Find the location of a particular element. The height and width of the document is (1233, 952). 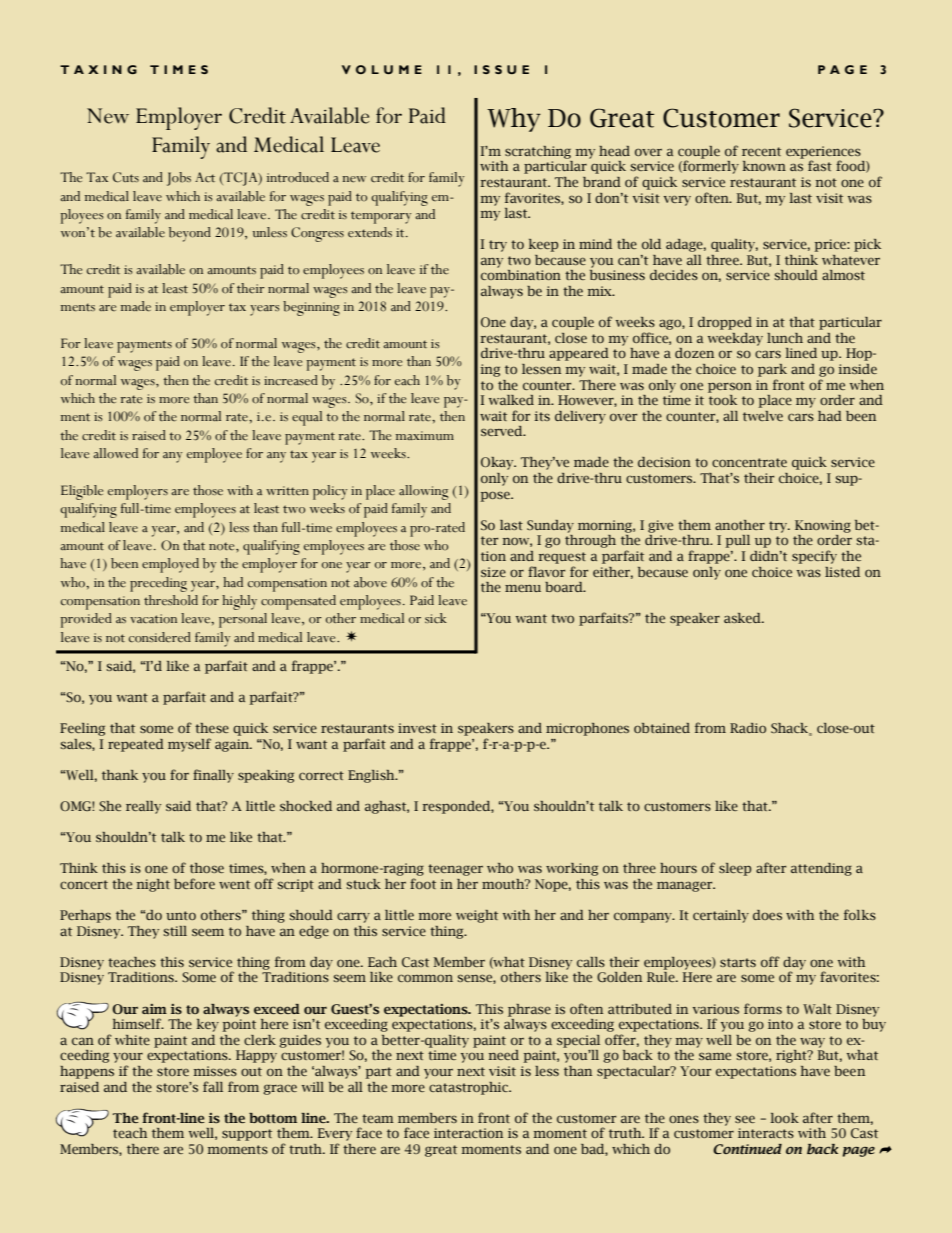

asked is located at coordinates (743, 618).
